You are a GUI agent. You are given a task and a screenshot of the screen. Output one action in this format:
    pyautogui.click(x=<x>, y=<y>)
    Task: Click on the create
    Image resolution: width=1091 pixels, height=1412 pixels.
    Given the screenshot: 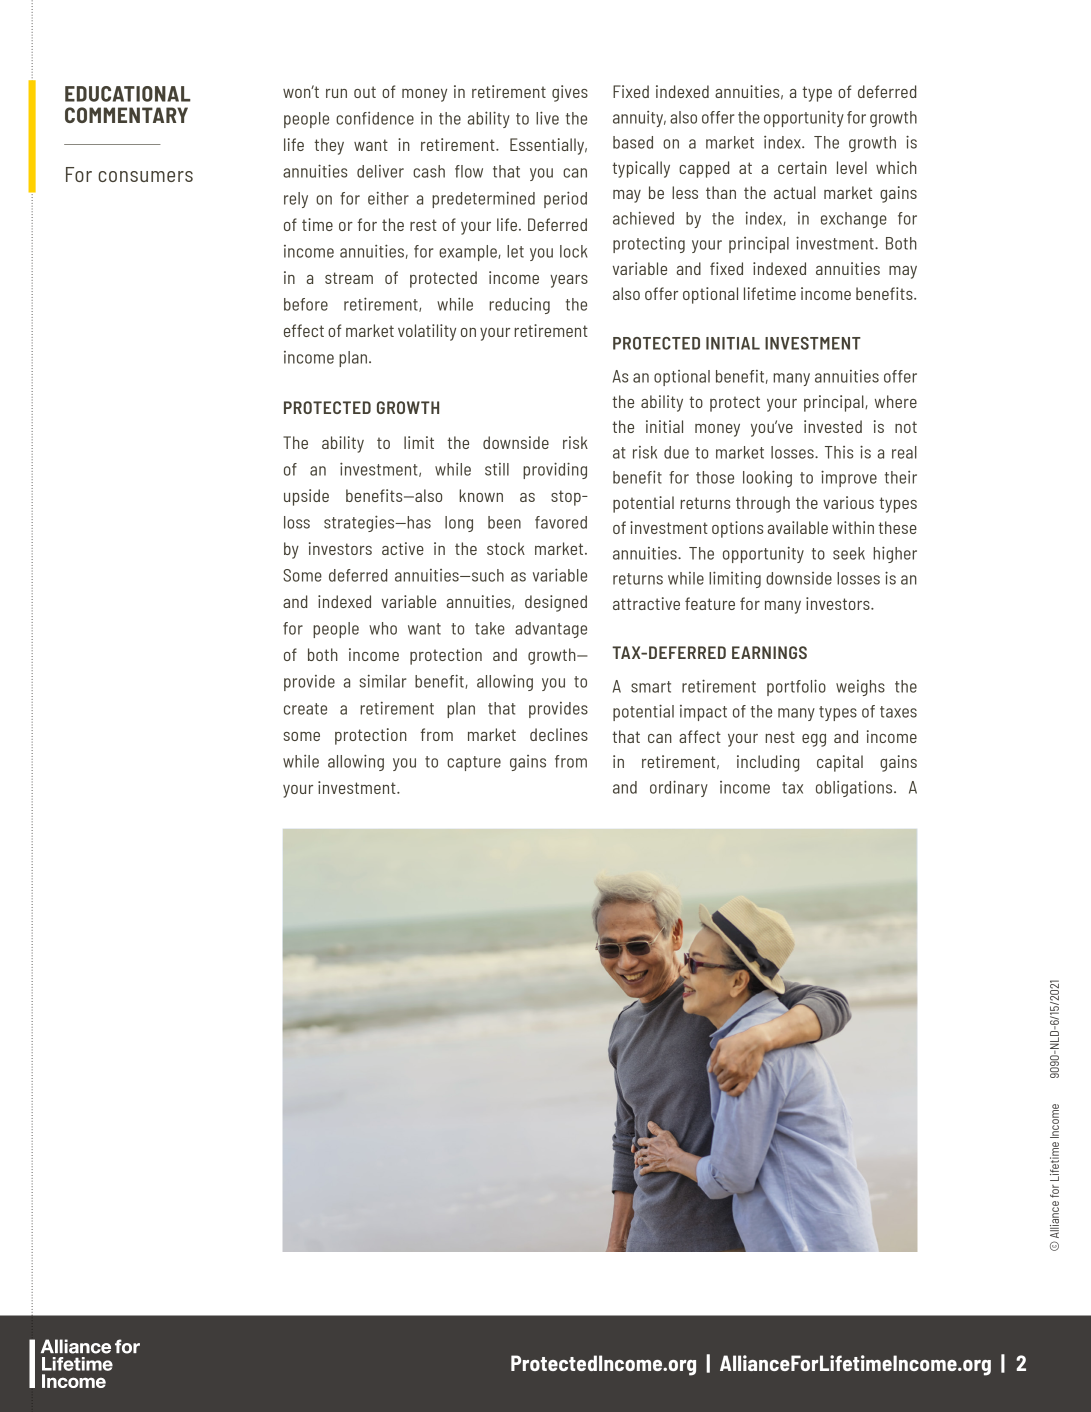 What is the action you would take?
    pyautogui.click(x=305, y=709)
